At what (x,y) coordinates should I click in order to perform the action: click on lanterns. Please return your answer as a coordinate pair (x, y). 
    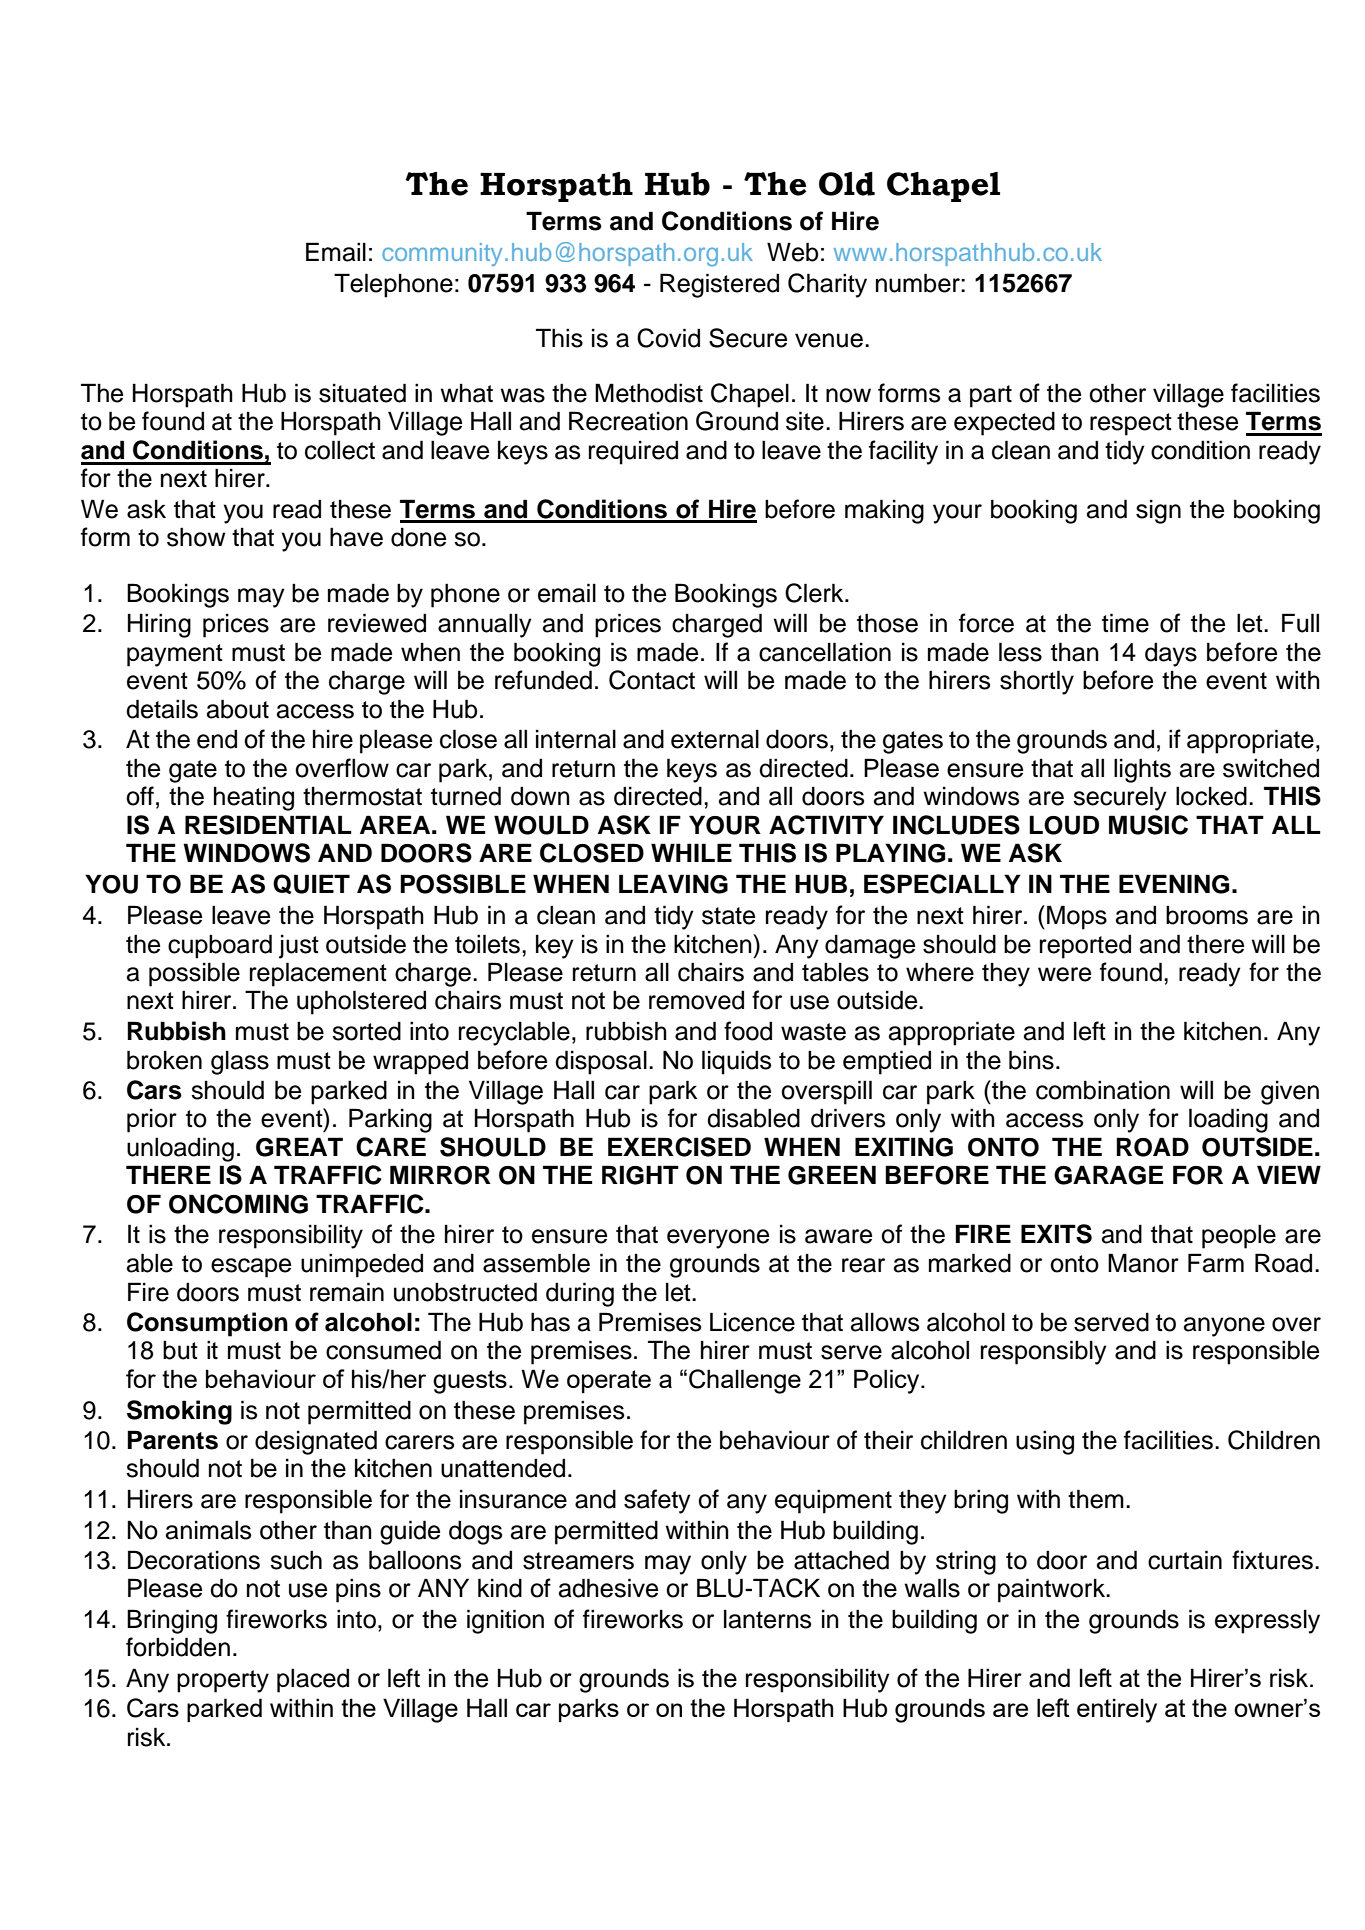
    Looking at the image, I should click on (767, 1619).
